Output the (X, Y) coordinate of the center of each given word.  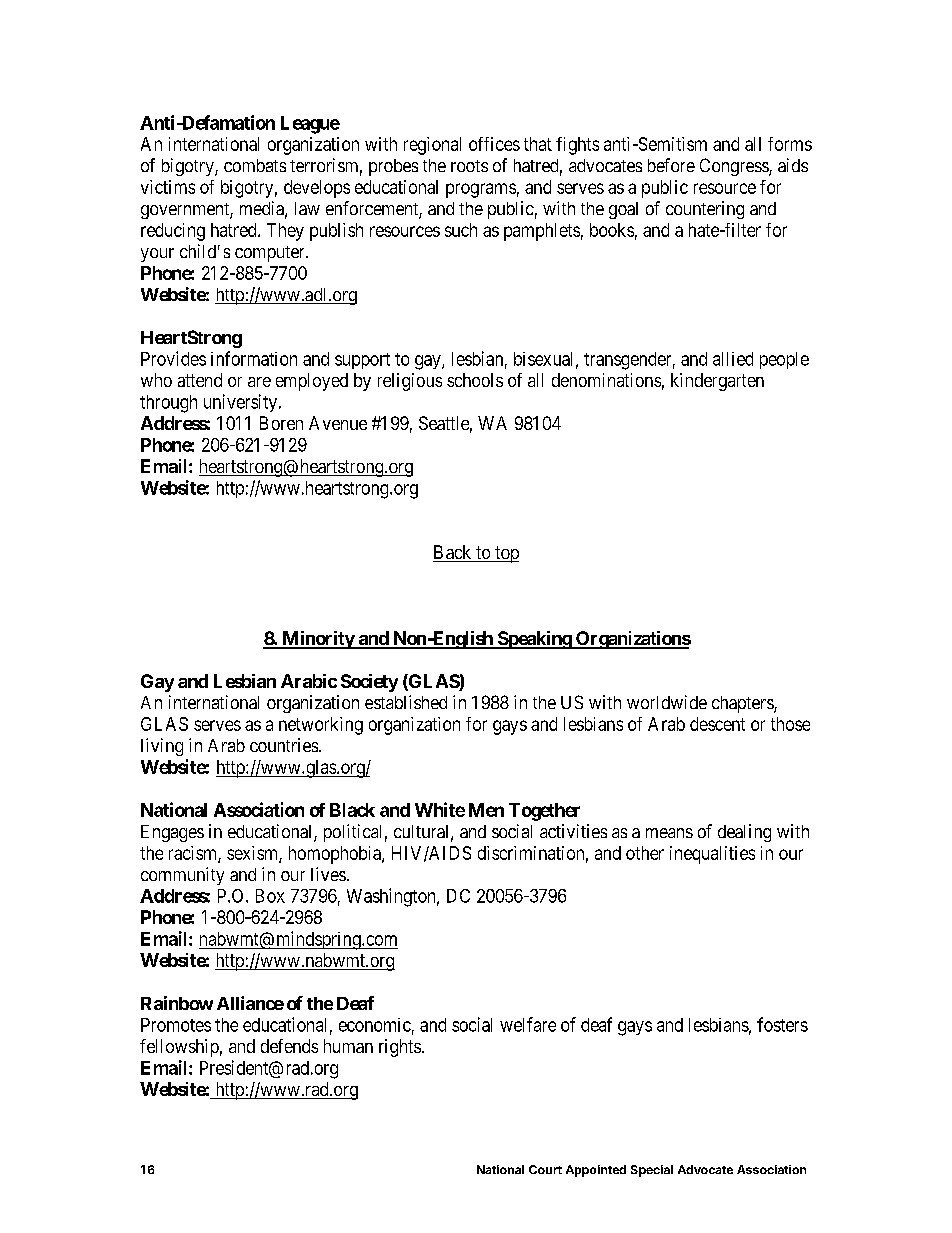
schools (475, 380)
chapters (743, 704)
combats (255, 165)
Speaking (534, 640)
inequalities (712, 855)
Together (544, 812)
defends (289, 1046)
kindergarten (717, 382)
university (240, 403)
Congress (735, 167)
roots (469, 166)
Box (270, 896)
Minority (318, 640)
